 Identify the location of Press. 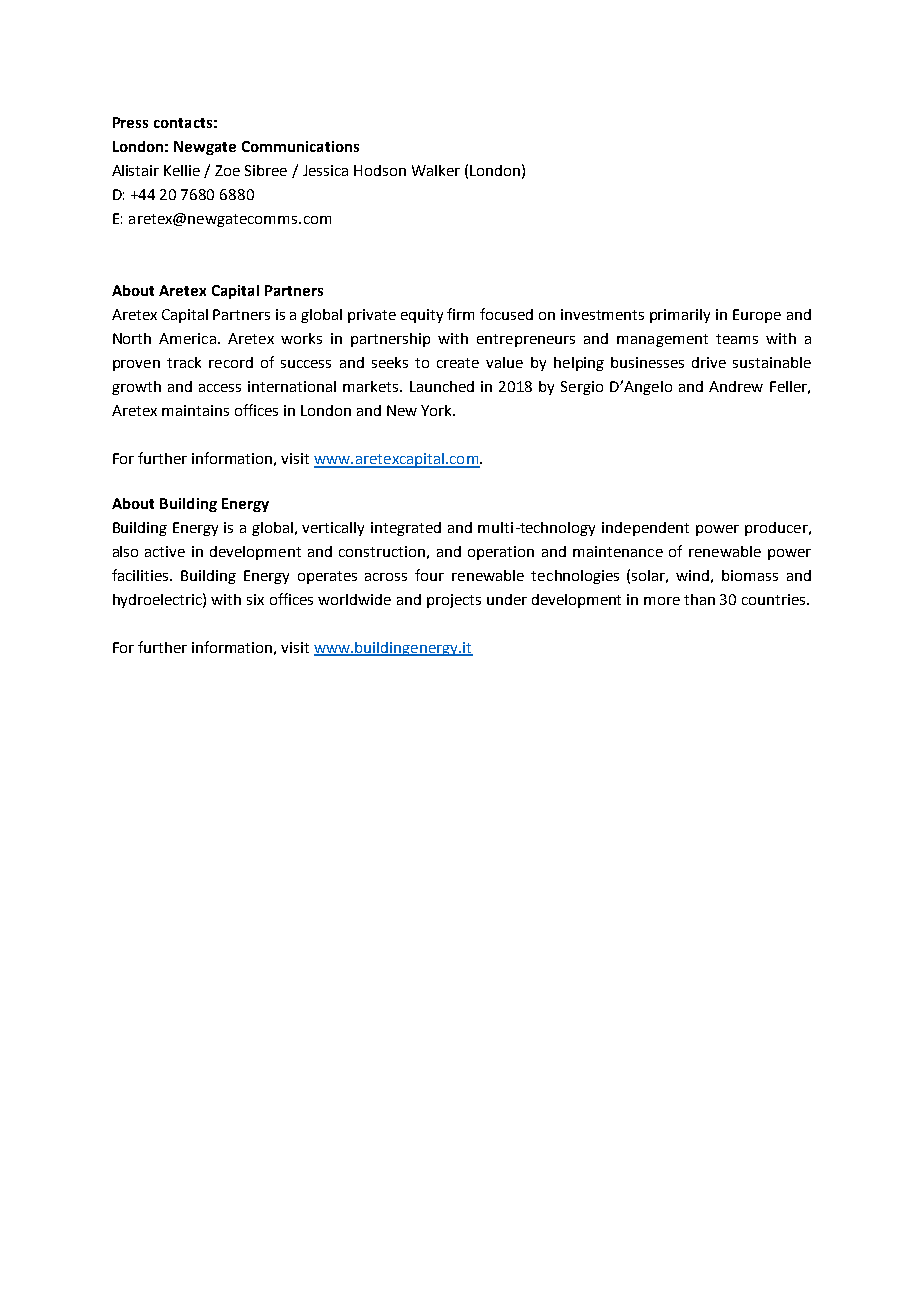
(130, 122).
